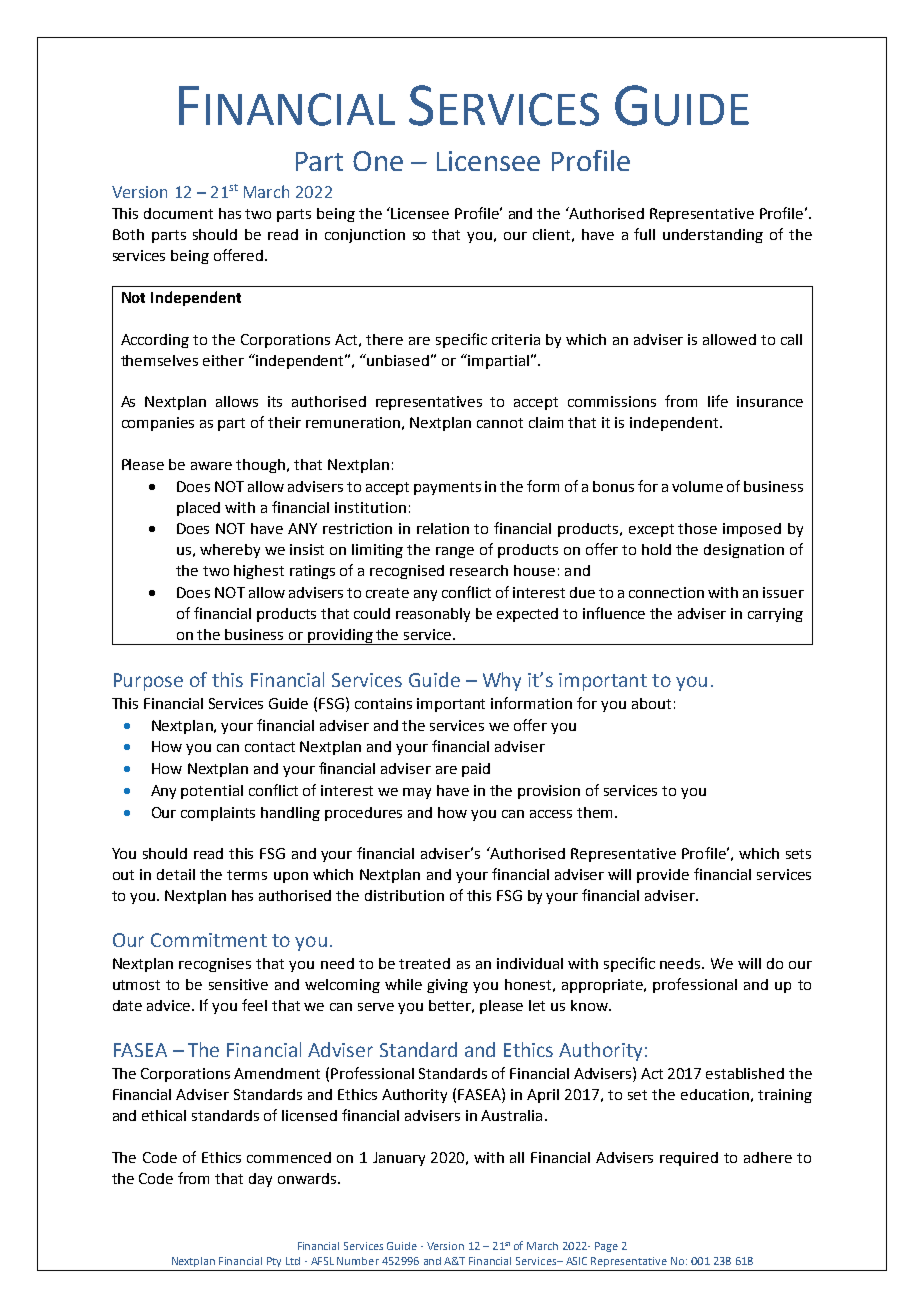 The width and height of the document is (924, 1308). What do you see at coordinates (697, 486) in the document?
I see `volume` at bounding box center [697, 486].
